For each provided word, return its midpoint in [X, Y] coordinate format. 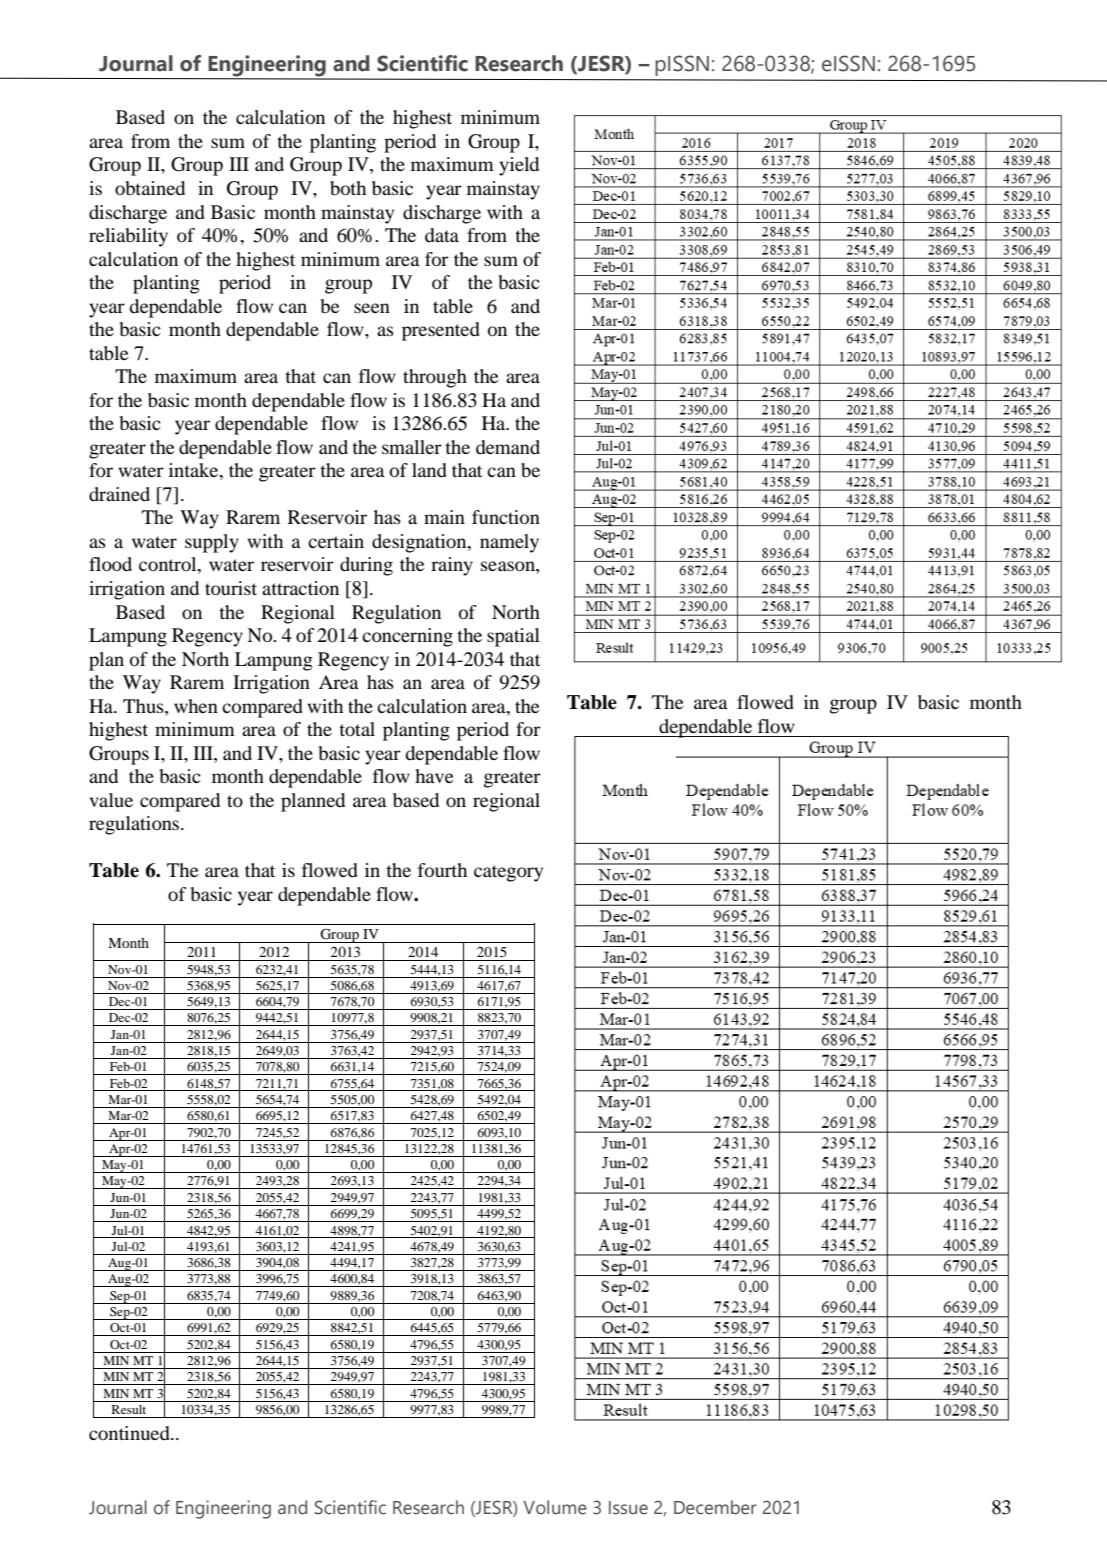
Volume [555, 1507]
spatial [513, 637]
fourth [442, 870]
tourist [231, 588]
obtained [150, 188]
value [111, 800]
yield [519, 166]
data [442, 235]
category [508, 873]
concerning [407, 637]
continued [130, 1433]
